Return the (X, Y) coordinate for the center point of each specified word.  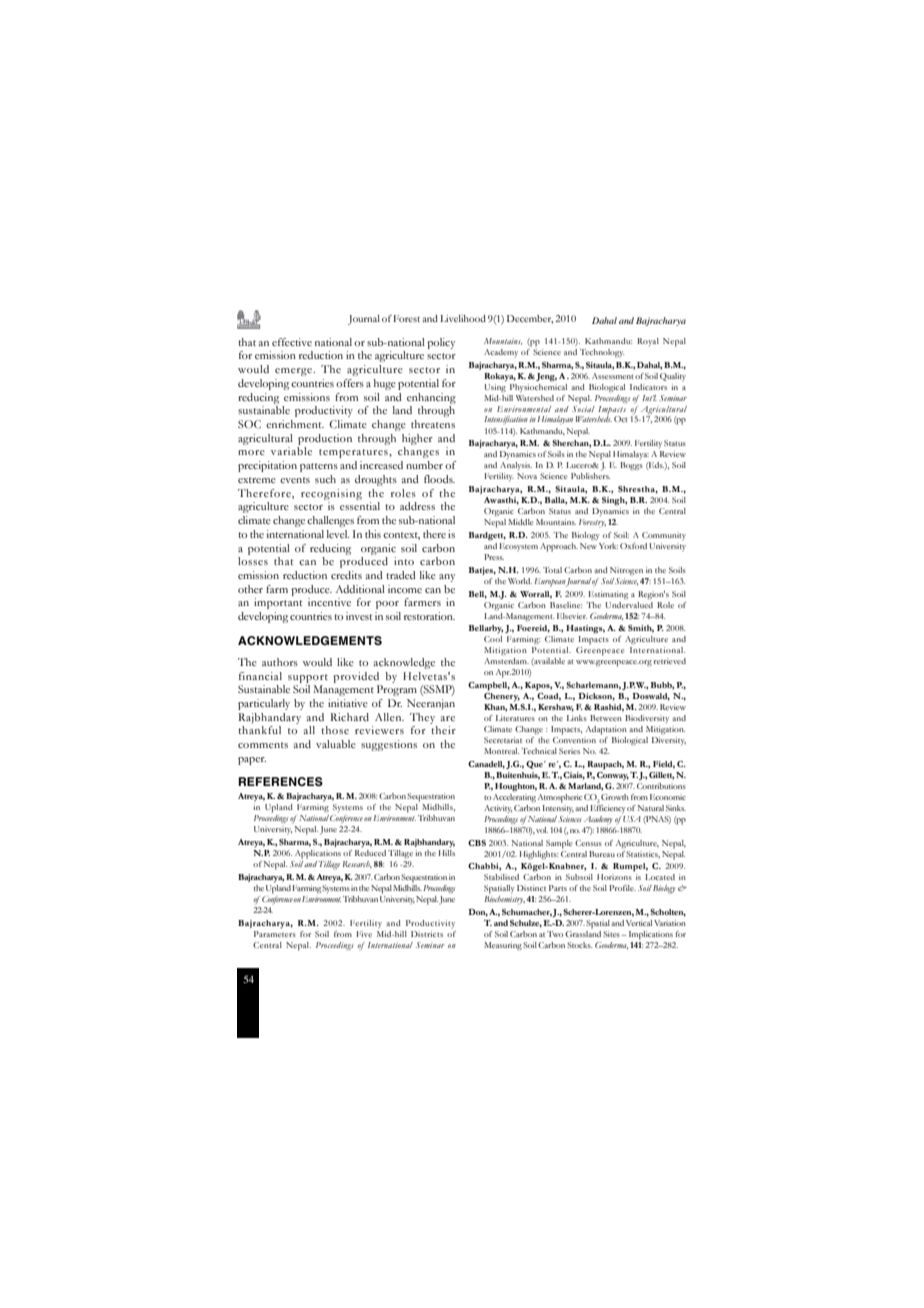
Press (494, 557)
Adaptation (606, 730)
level (338, 534)
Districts (427, 934)
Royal (648, 342)
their (443, 730)
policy (441, 343)
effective (292, 342)
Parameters (275, 932)
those (335, 730)
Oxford (633, 546)
